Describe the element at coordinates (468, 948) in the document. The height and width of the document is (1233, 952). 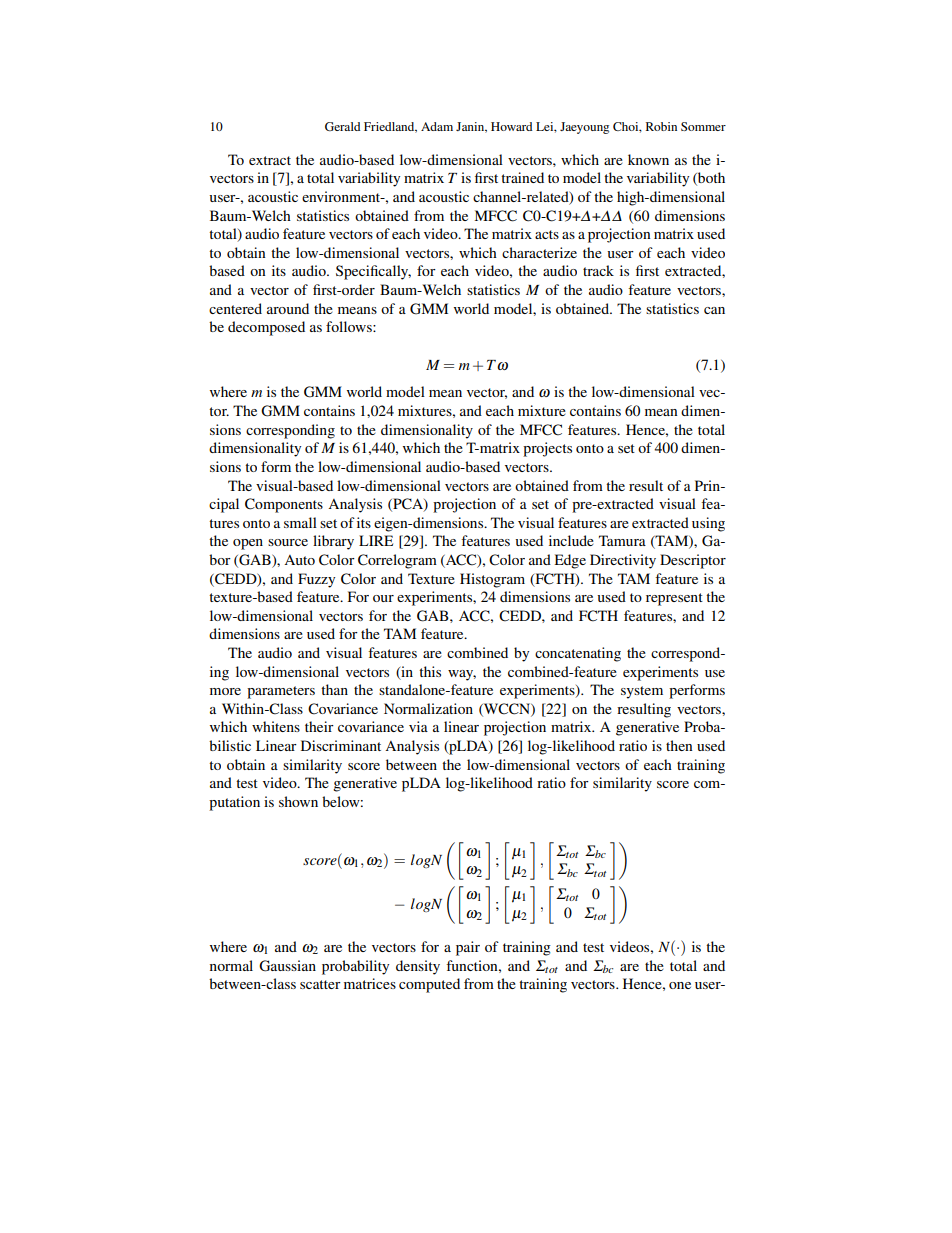
I see `pair` at that location.
